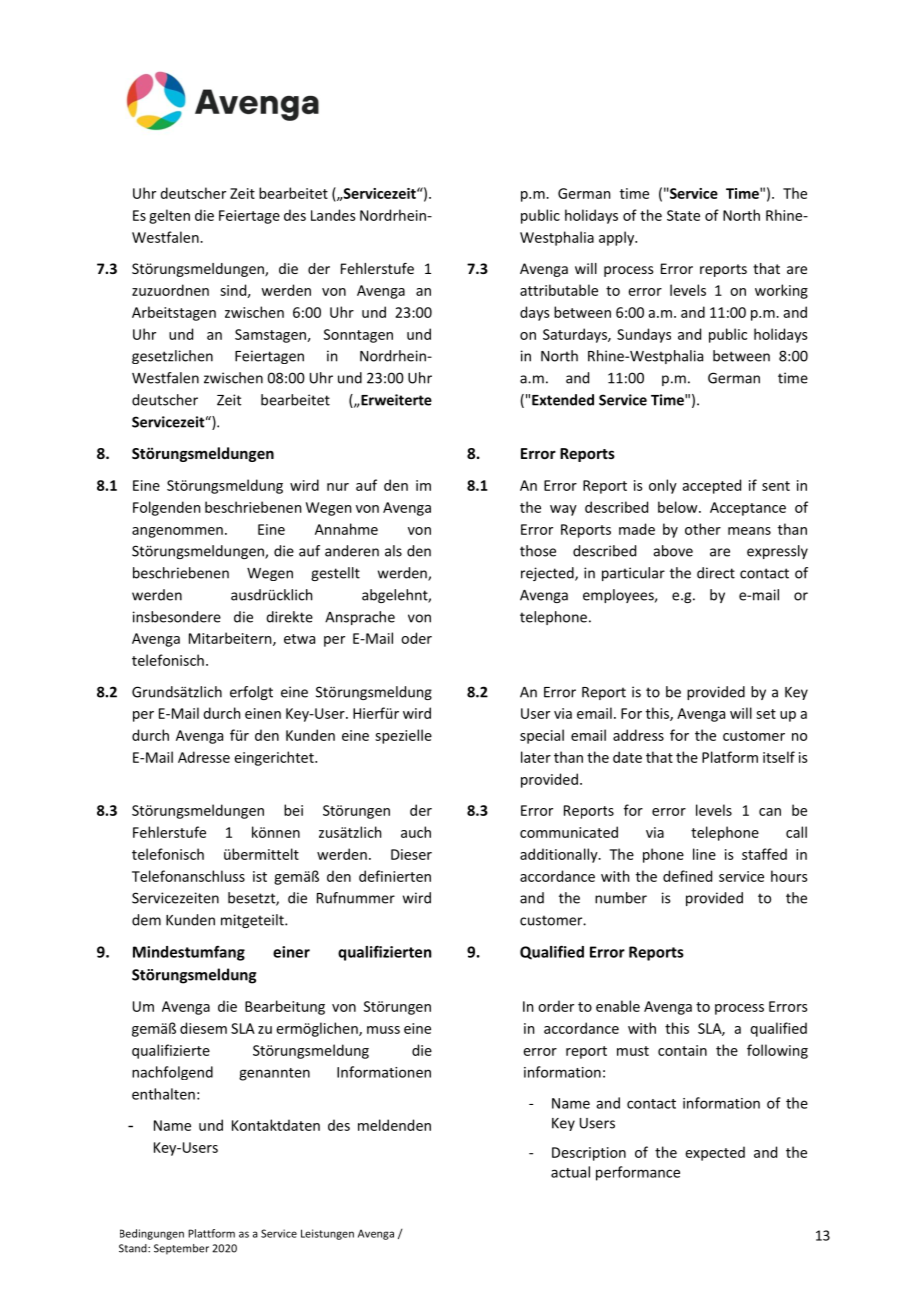 This screenshot has width=924, height=1308. What do you see at coordinates (716, 573) in the screenshot?
I see `direct` at bounding box center [716, 573].
